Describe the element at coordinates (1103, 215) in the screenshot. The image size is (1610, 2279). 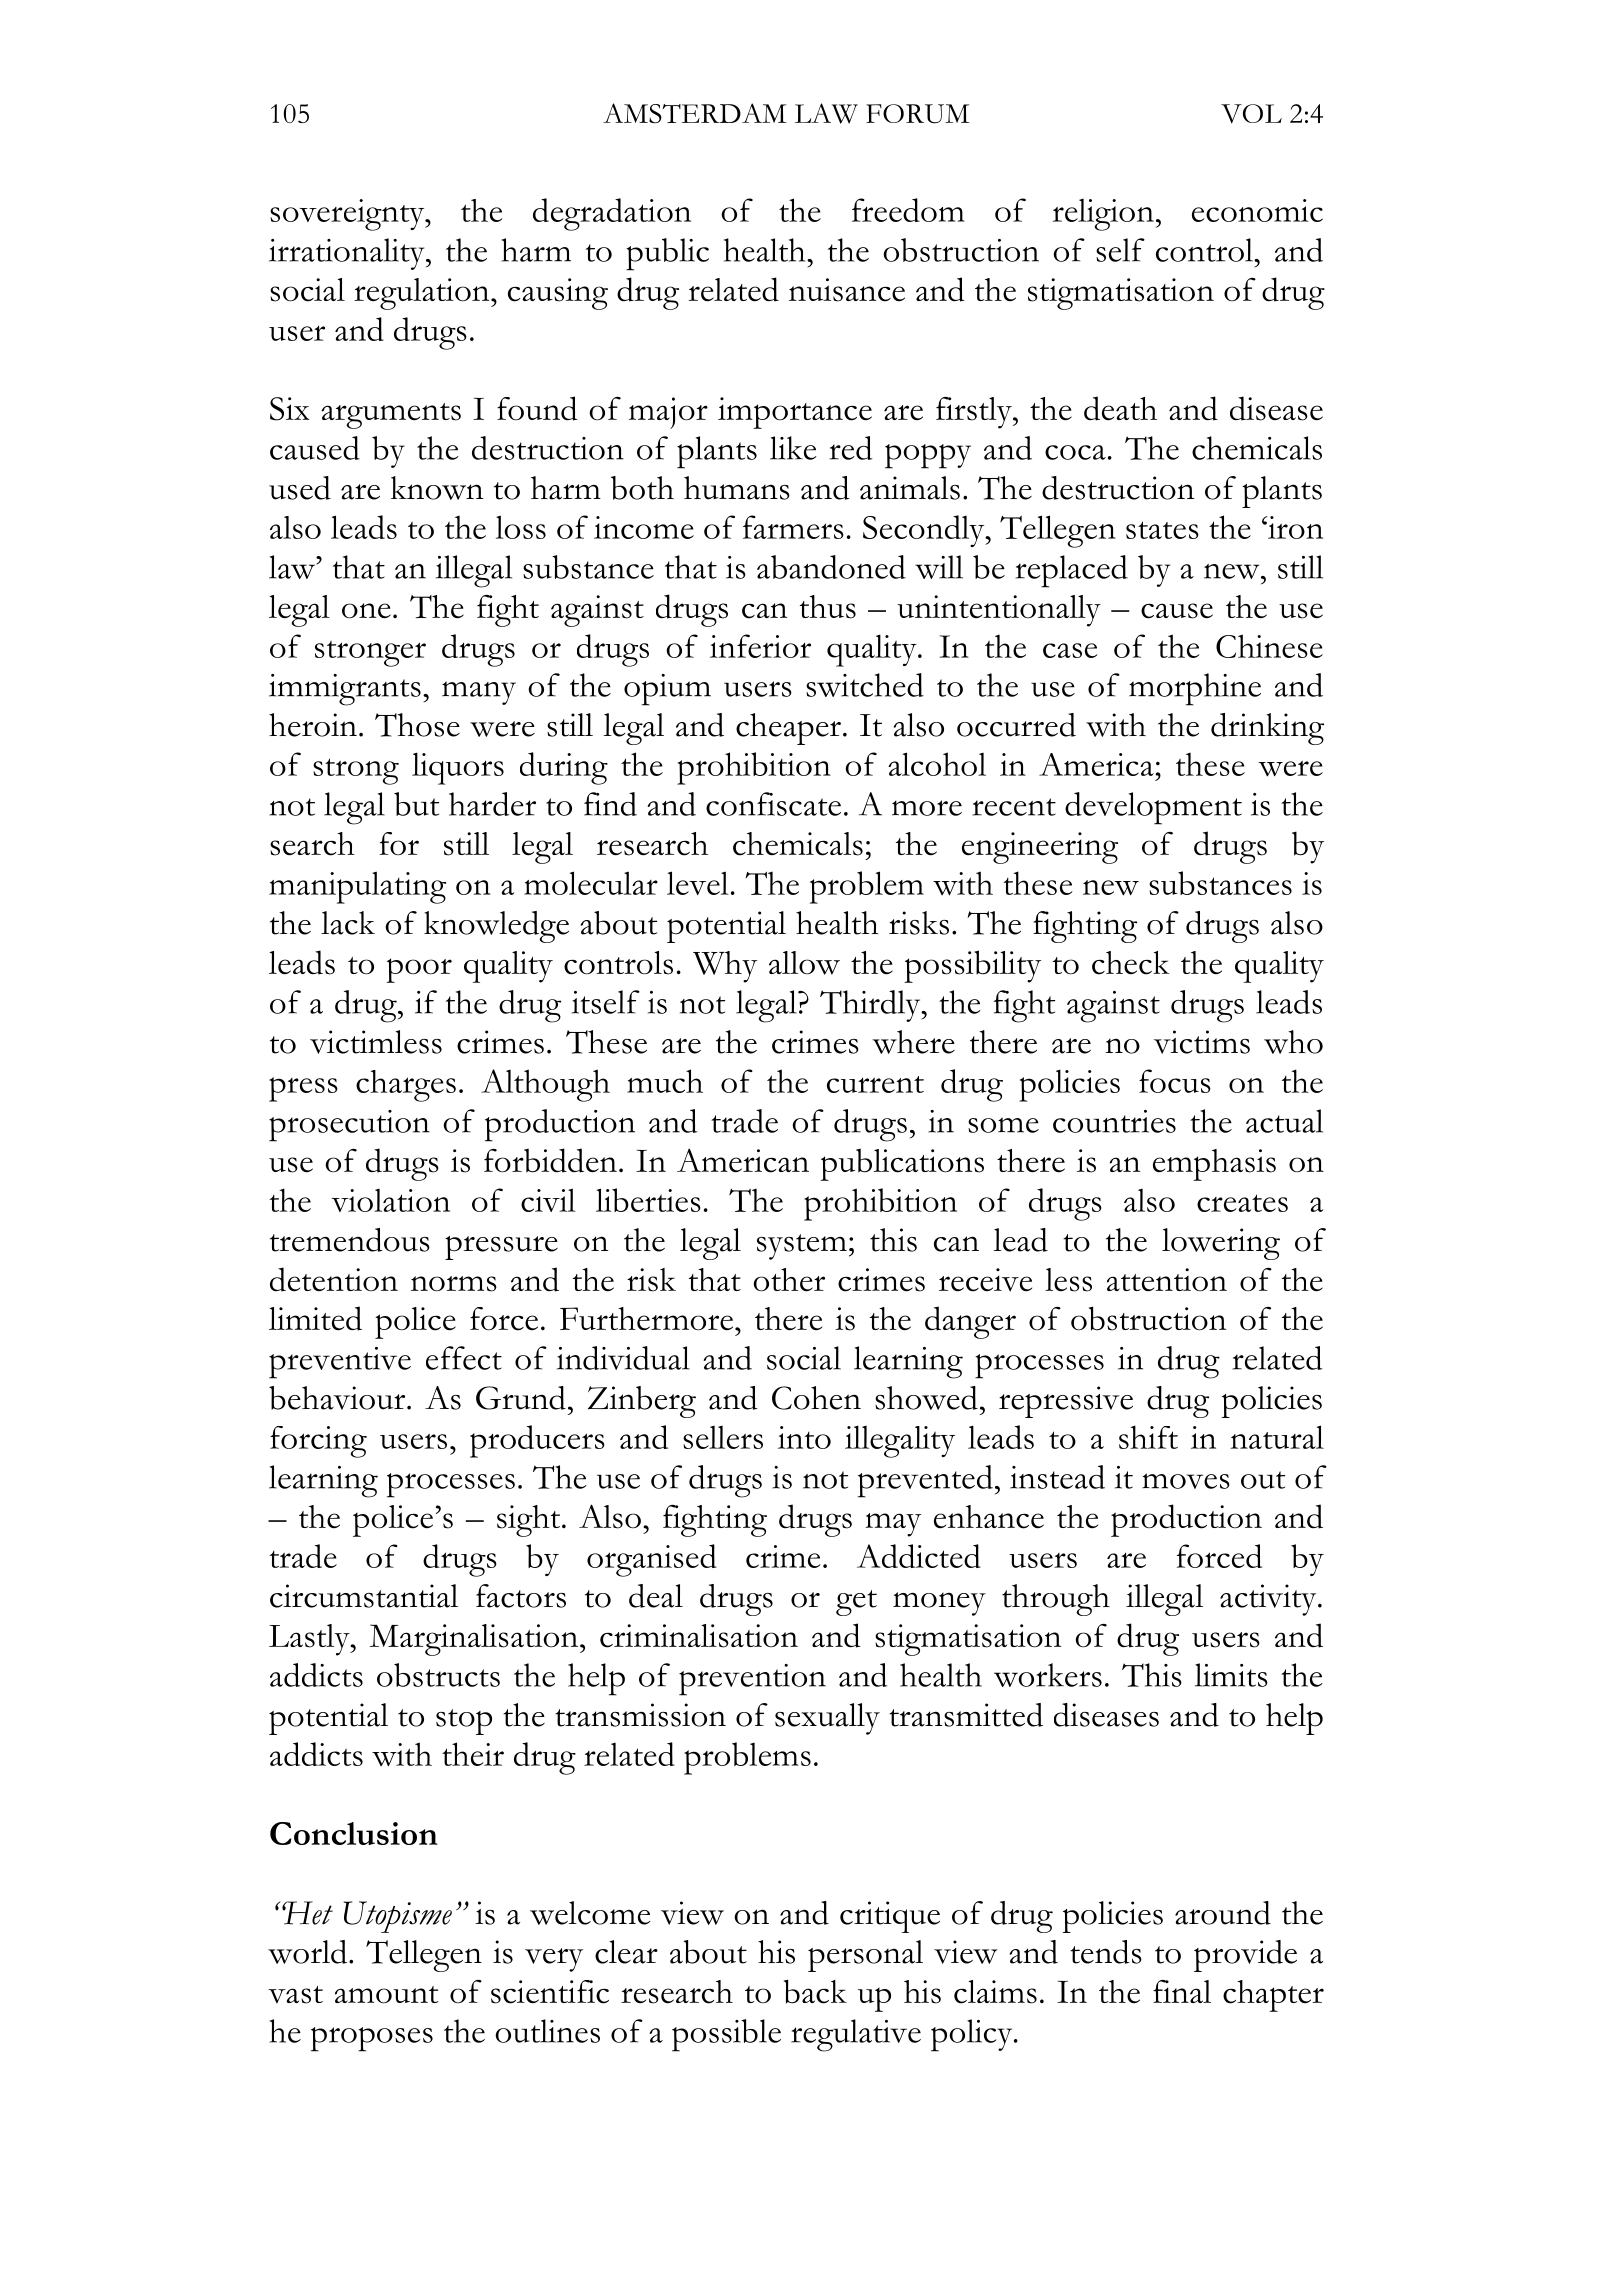
I see `religion` at that location.
